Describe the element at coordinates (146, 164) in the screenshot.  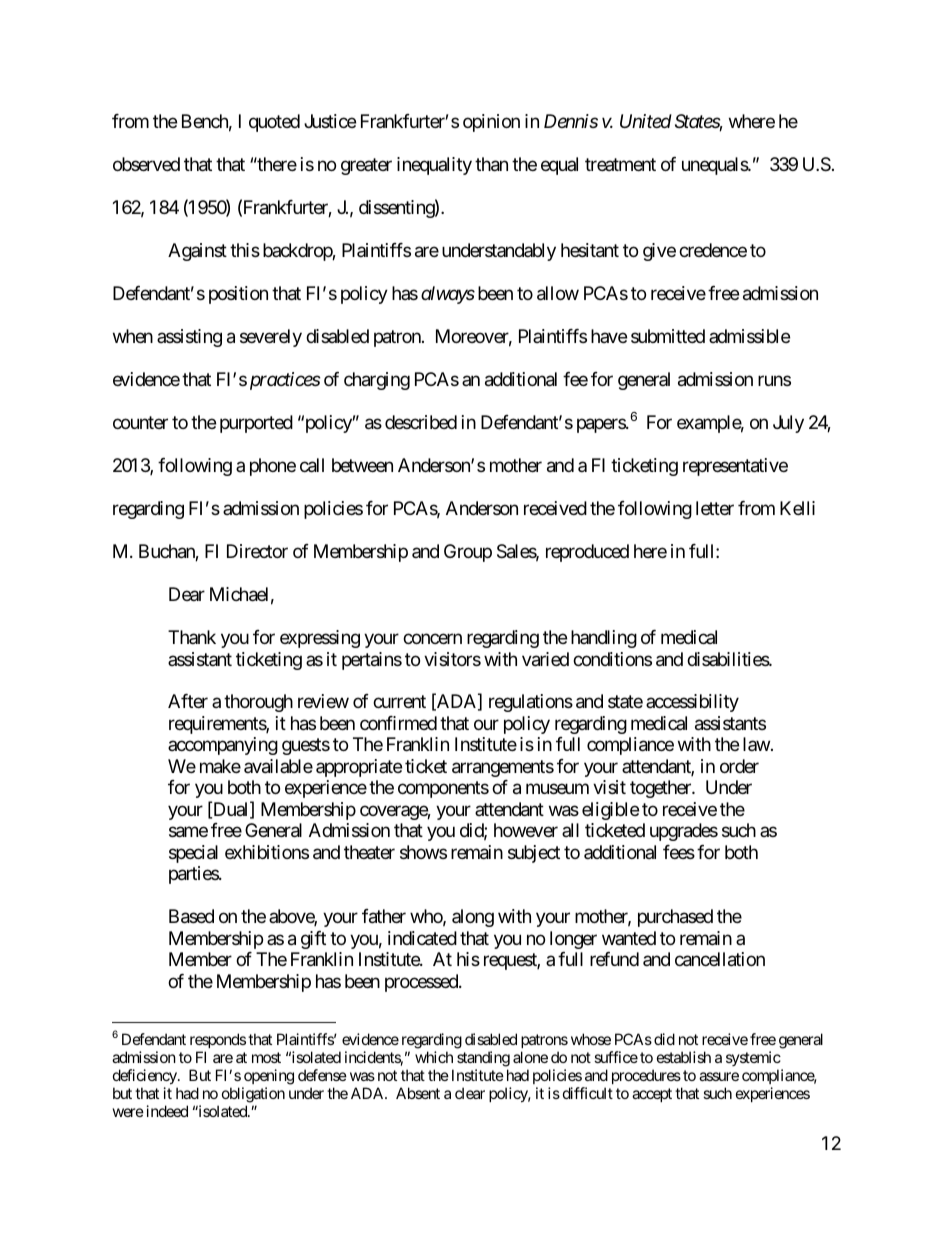
I see `observed` at that location.
